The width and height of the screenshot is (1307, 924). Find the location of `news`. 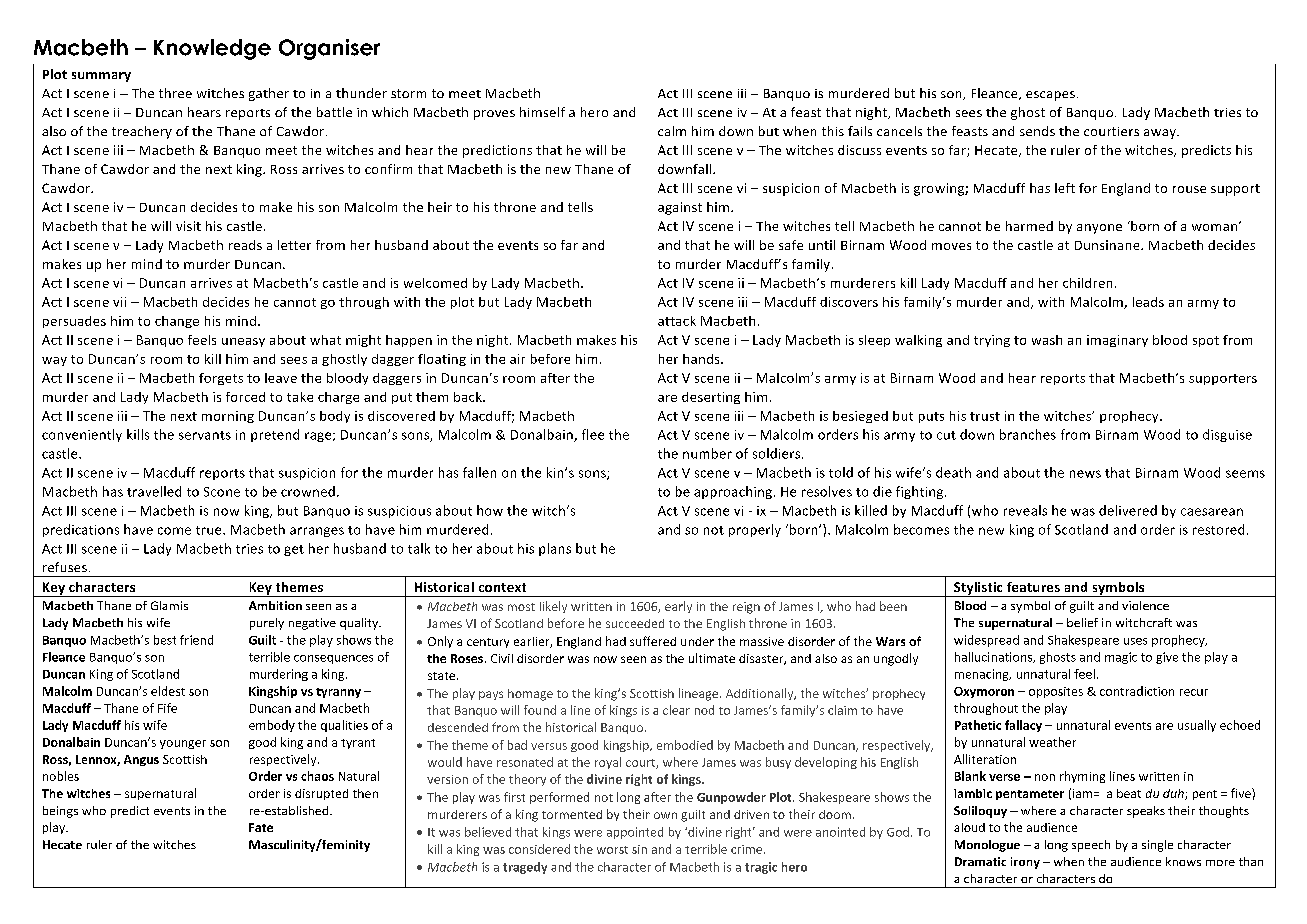

news is located at coordinates (1085, 474).
